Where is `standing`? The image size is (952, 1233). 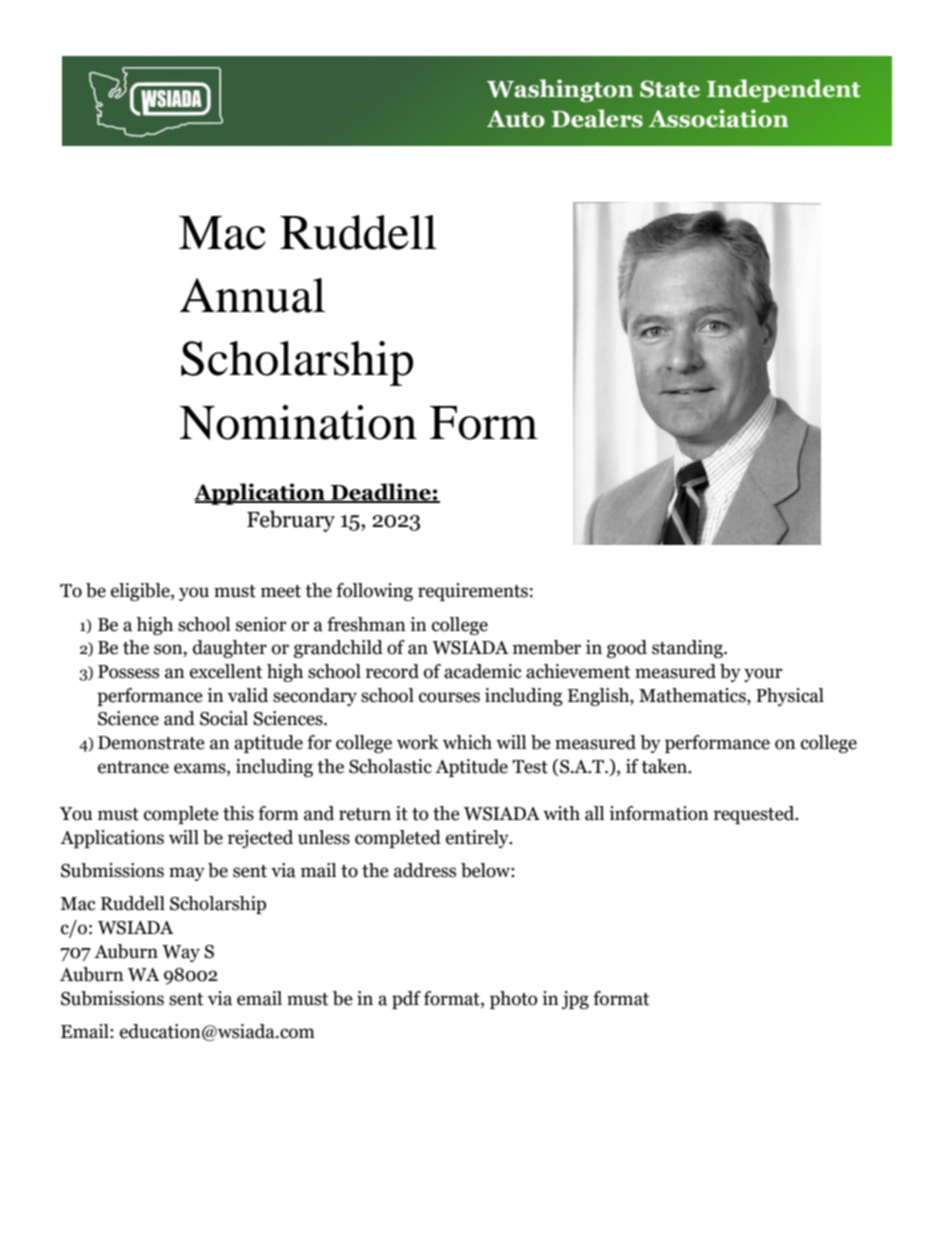
standing is located at coordinates (688, 649).
